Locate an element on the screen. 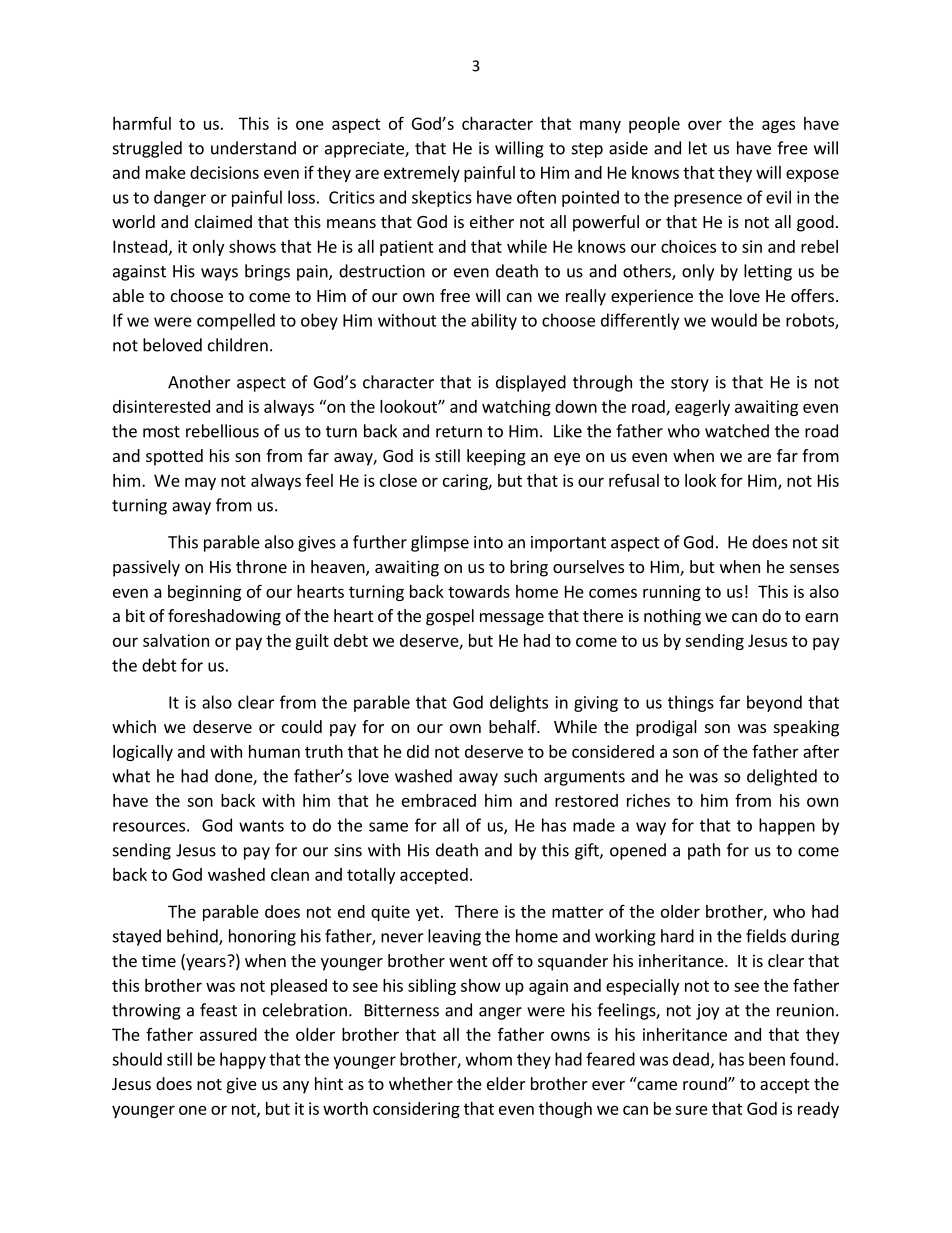 The image size is (952, 1233). behind is located at coordinates (193, 937).
